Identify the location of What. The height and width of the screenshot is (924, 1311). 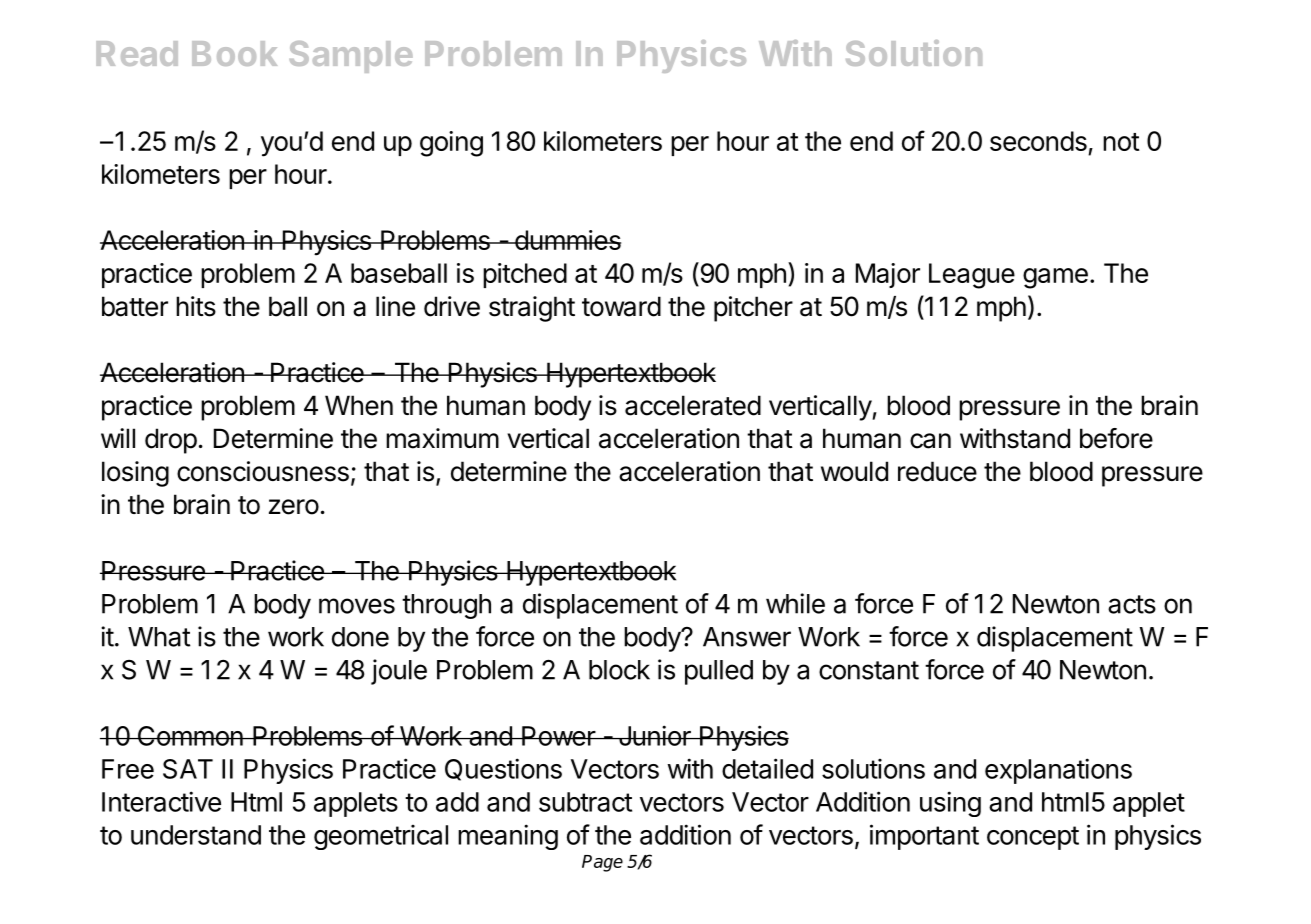
(159, 637).
